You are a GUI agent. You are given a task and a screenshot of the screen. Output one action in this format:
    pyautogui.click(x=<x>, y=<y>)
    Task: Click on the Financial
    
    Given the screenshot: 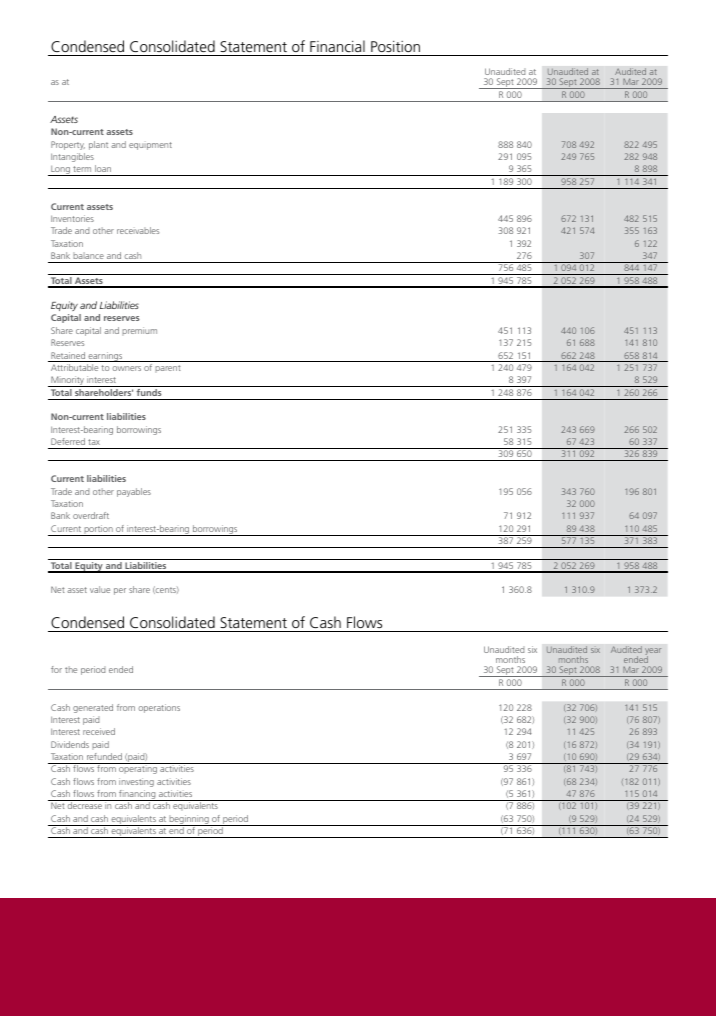 What is the action you would take?
    pyautogui.click(x=337, y=46)
